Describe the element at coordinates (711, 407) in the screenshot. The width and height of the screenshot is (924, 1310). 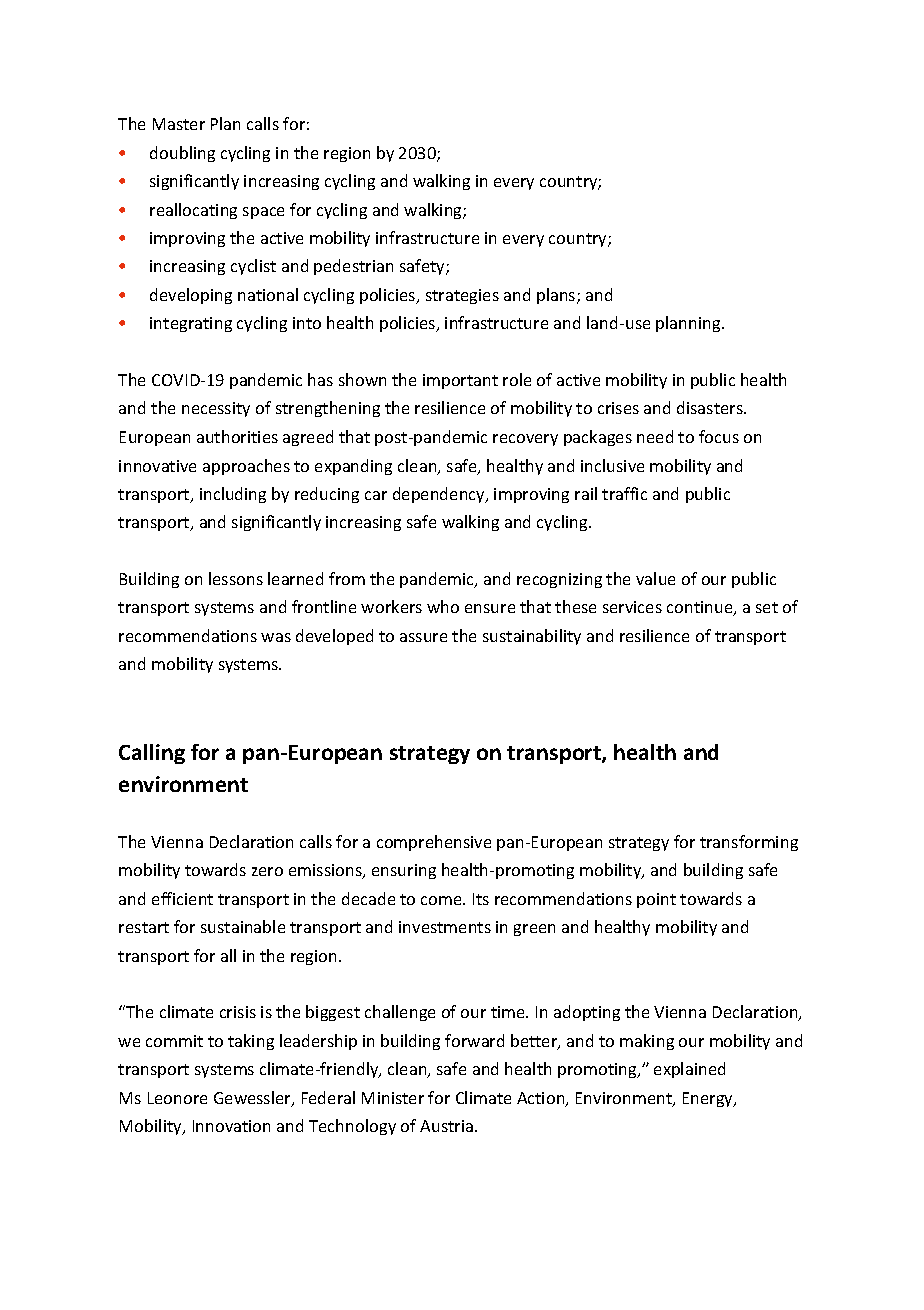
I see `disasters` at that location.
